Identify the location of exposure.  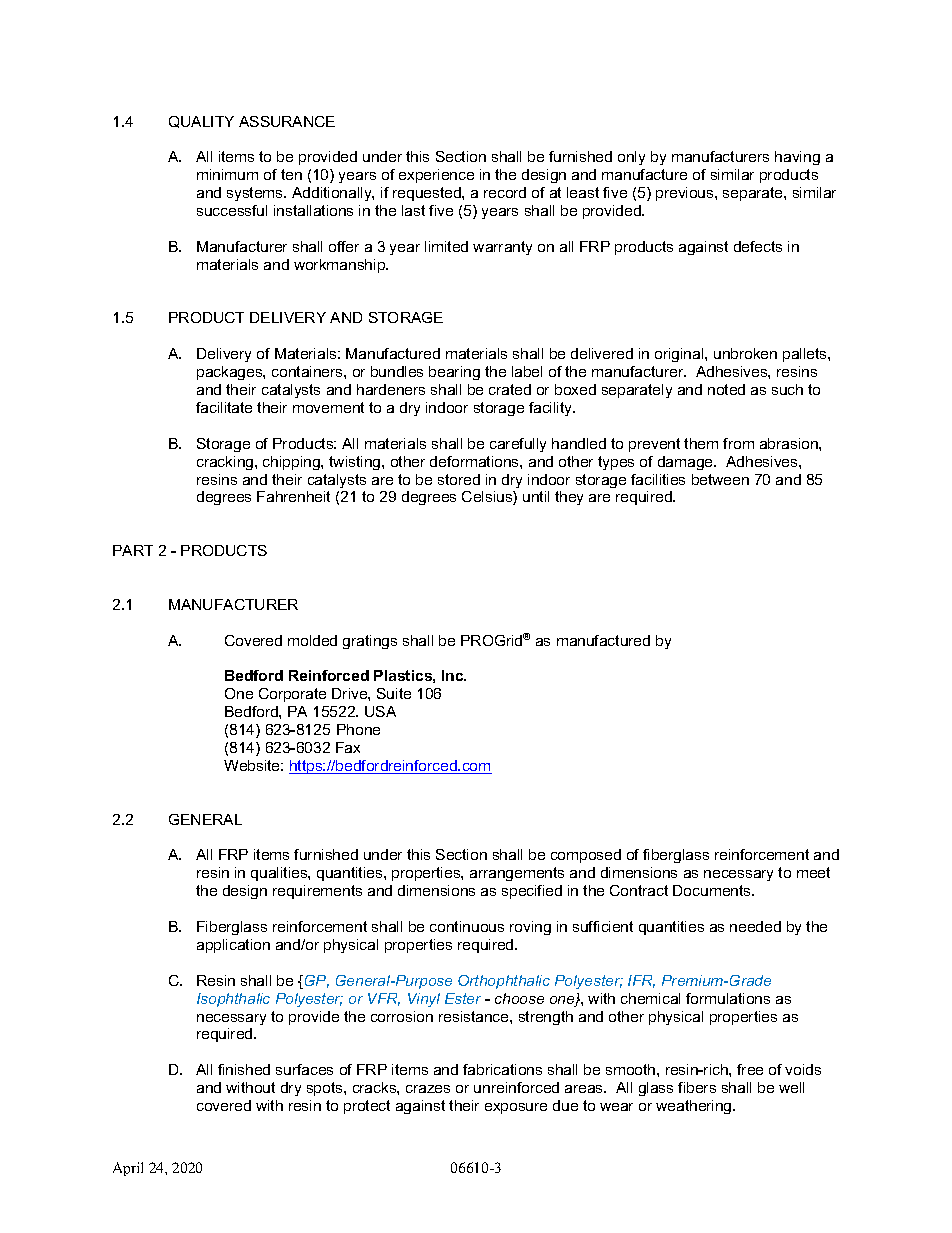
(516, 1108).
